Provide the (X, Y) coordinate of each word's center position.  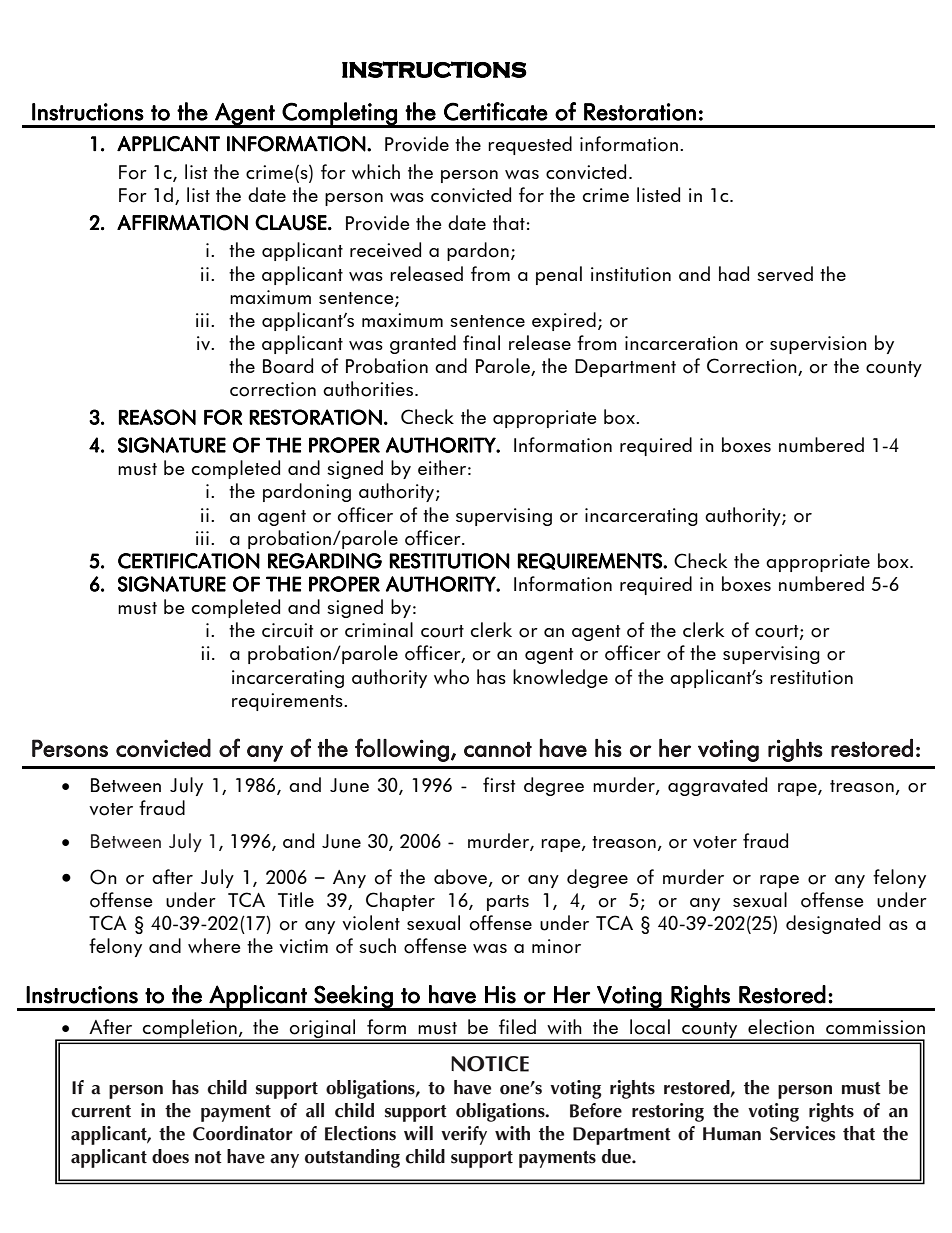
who (451, 677)
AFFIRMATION (182, 223)
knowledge (560, 678)
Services (802, 1133)
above (462, 877)
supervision (818, 345)
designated (833, 924)
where (214, 945)
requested (530, 145)
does (170, 1156)
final (481, 342)
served (785, 273)
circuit (287, 630)
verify (464, 1135)
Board (288, 366)
